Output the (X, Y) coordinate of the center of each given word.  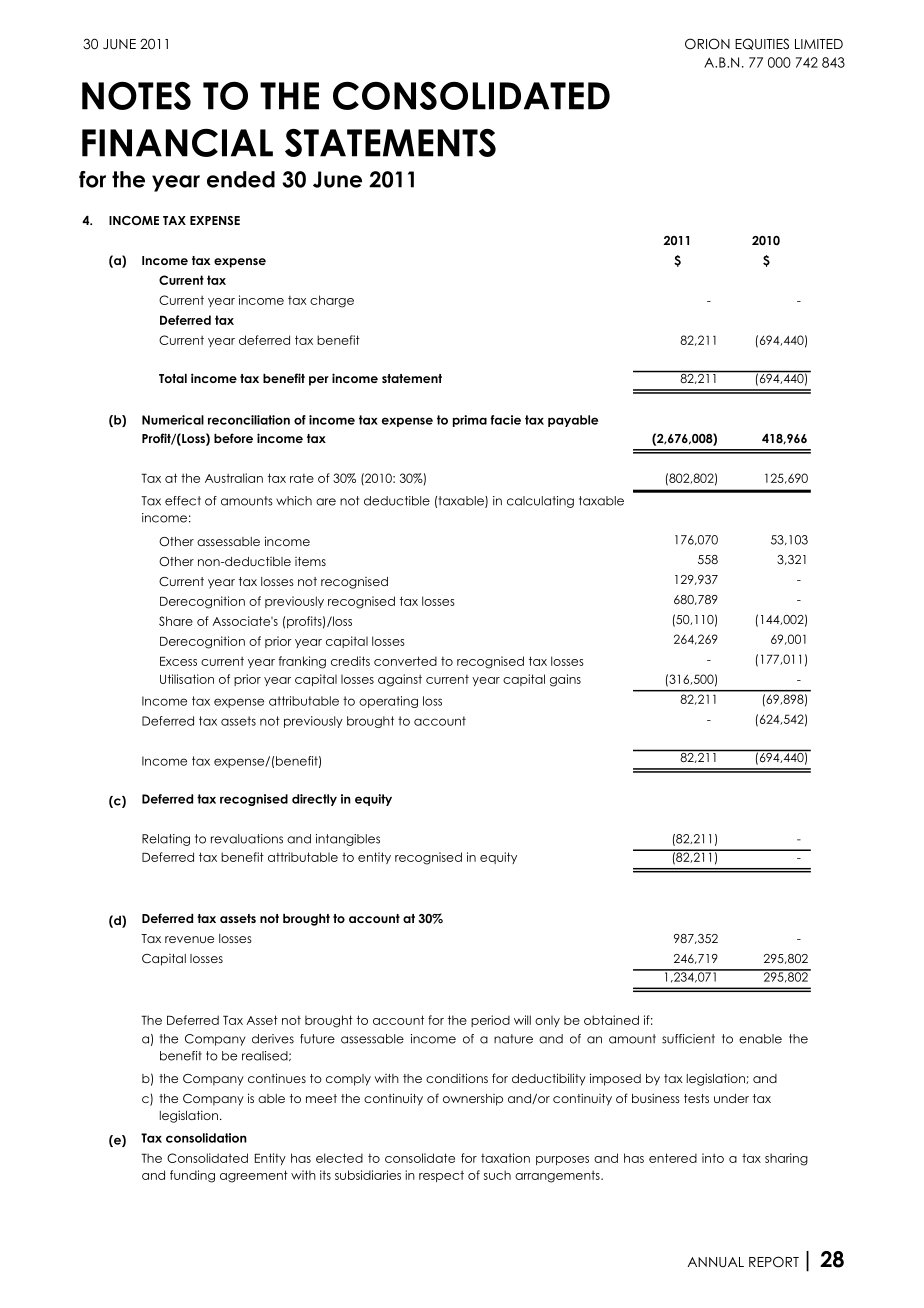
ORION (707, 44)
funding (192, 1176)
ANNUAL (716, 1262)
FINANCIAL (177, 143)
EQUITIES (762, 44)
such (497, 1175)
